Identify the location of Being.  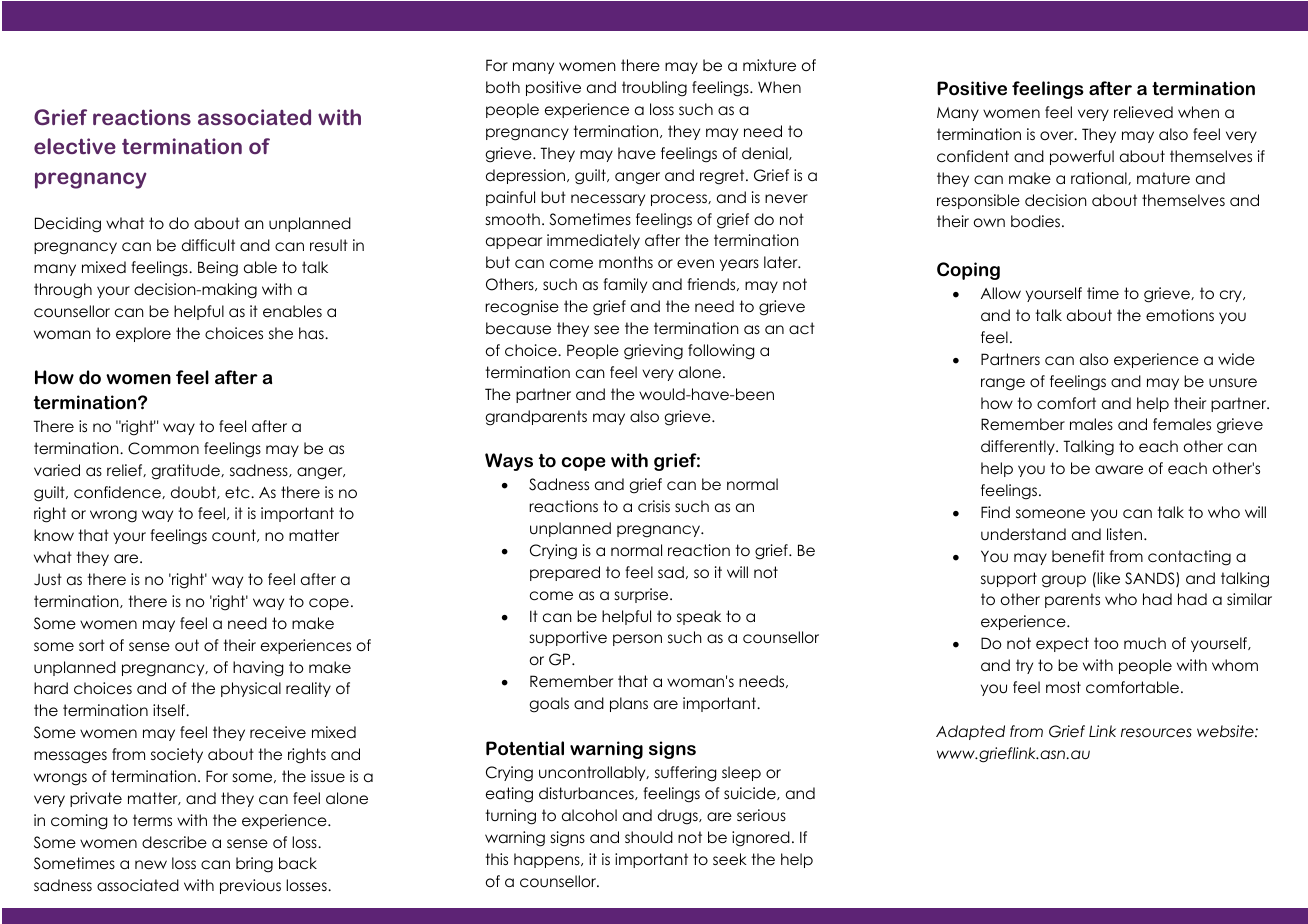
(218, 269).
